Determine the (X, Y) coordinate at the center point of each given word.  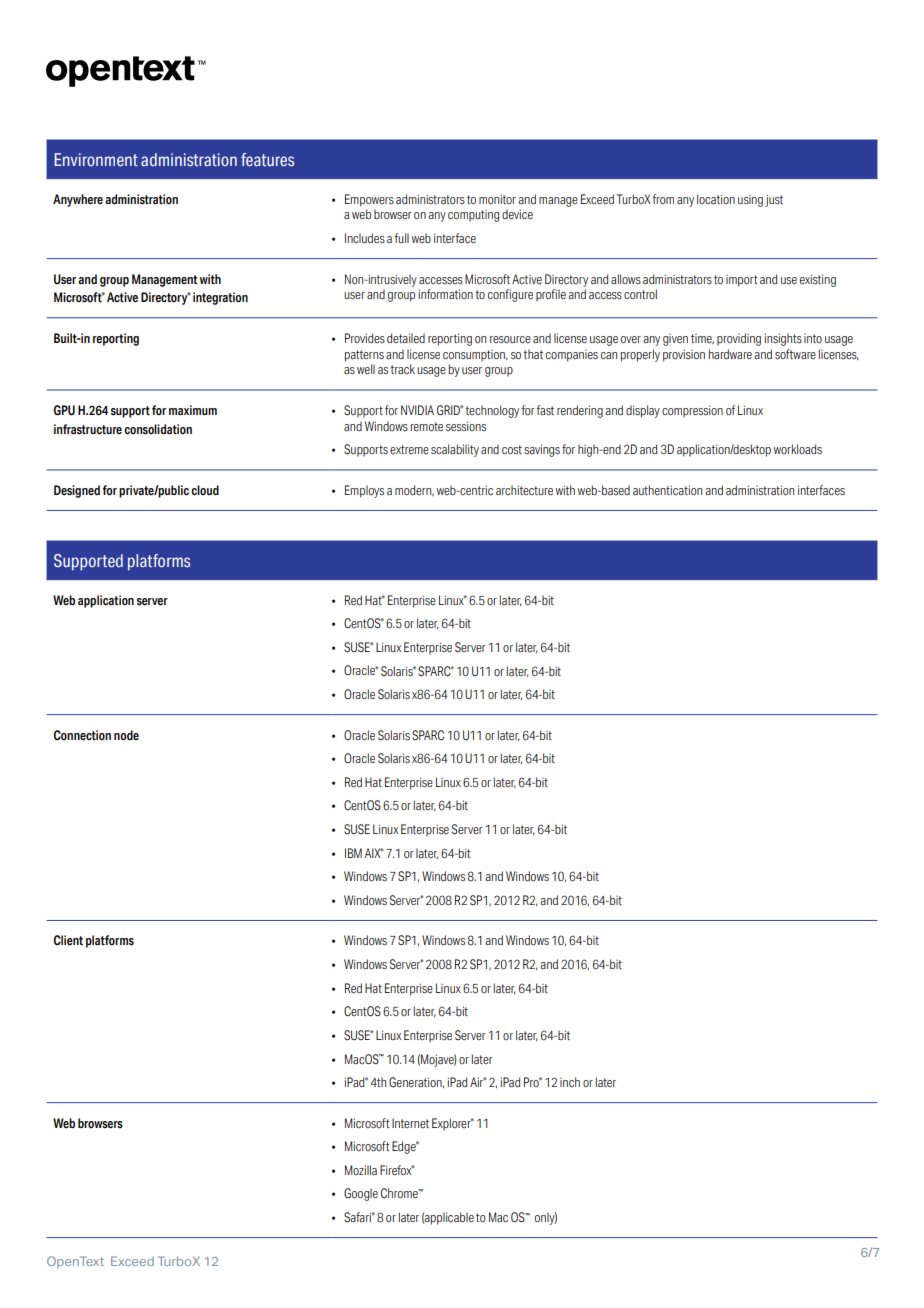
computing (473, 216)
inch (570, 1082)
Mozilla (361, 1170)
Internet (410, 1123)
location (716, 199)
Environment (96, 159)
